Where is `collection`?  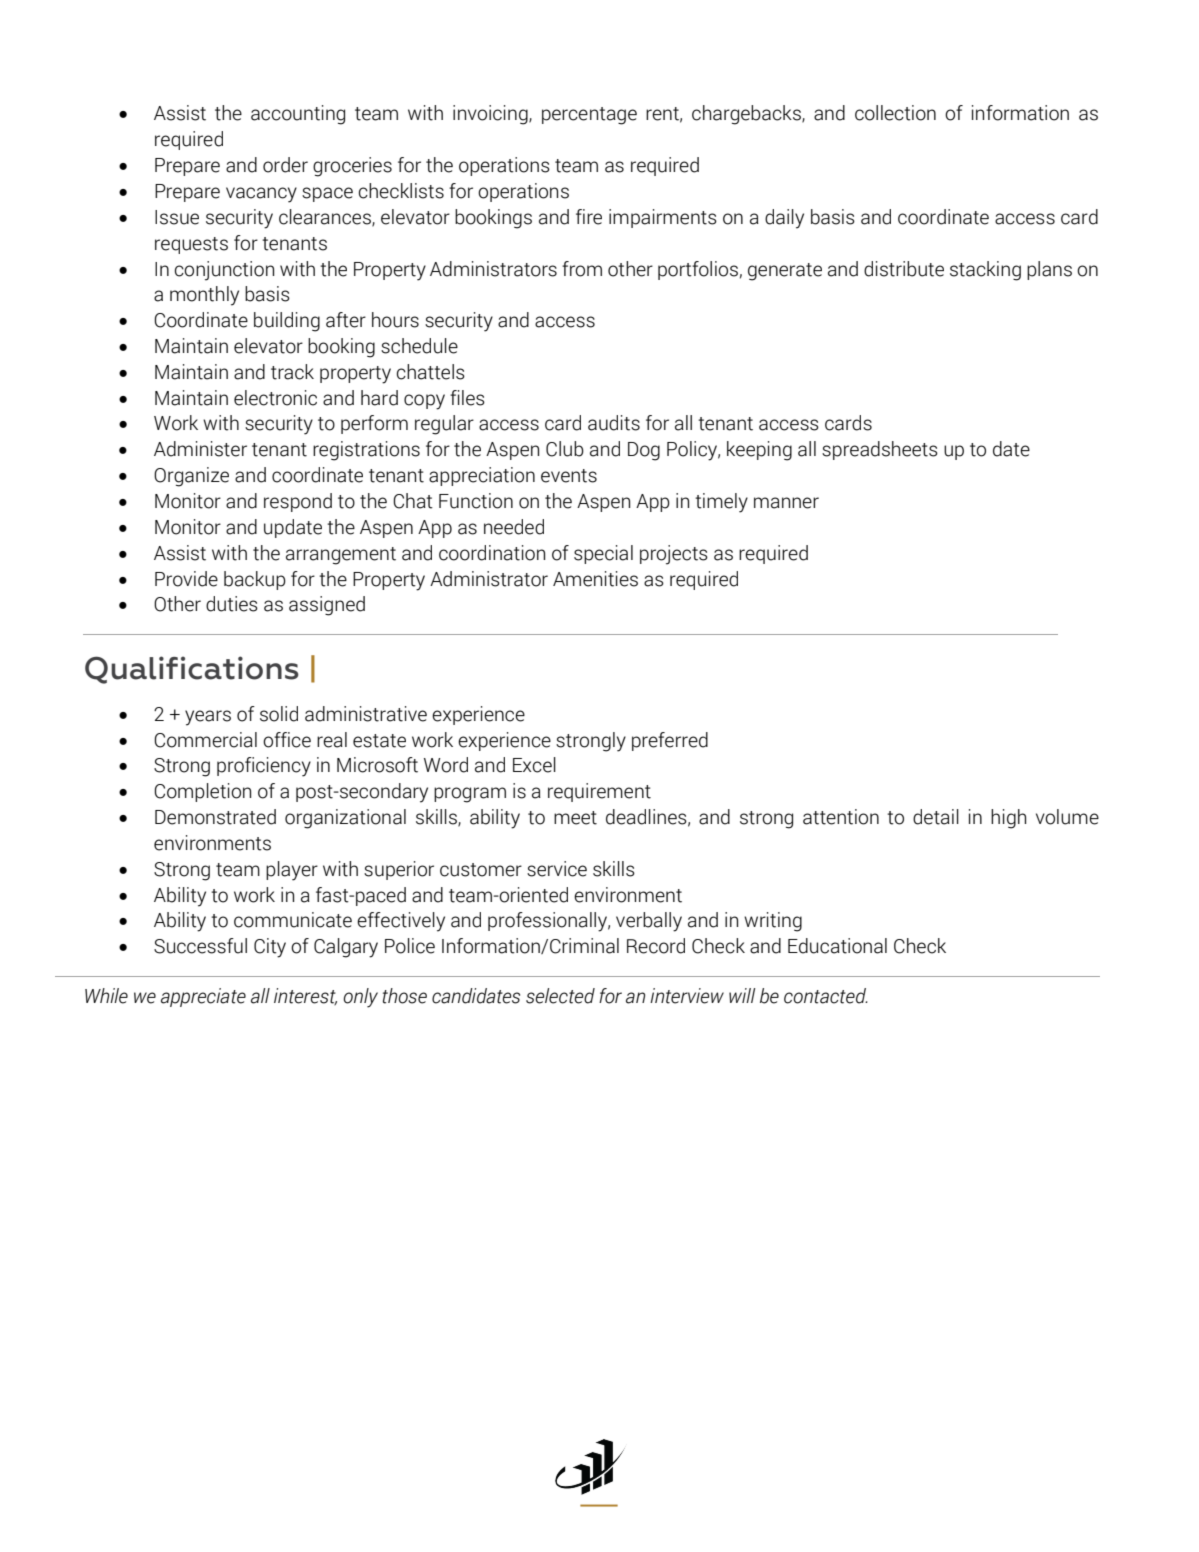
collection is located at coordinates (895, 113).
